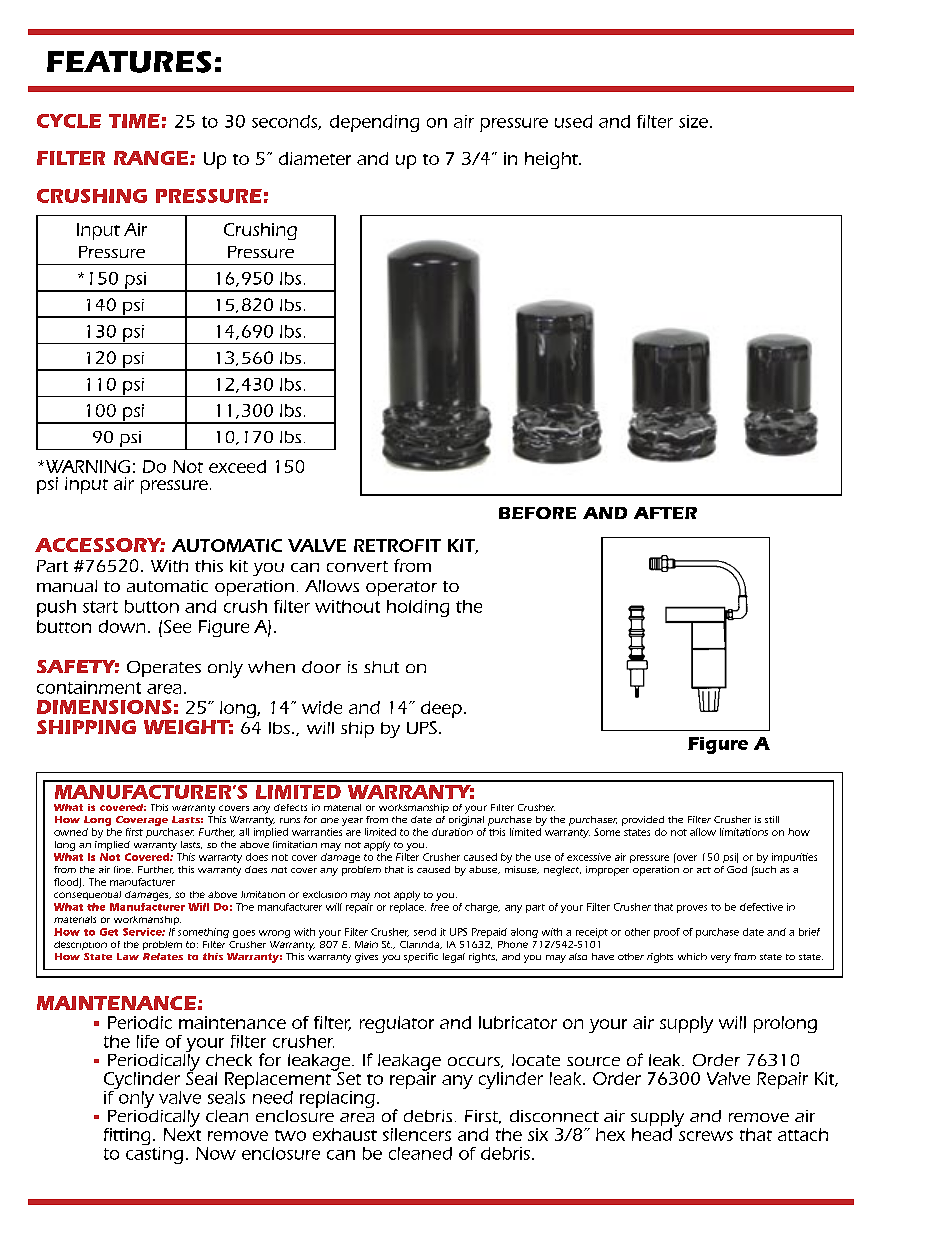 The width and height of the screenshot is (952, 1233). I want to click on size, so click(693, 121).
